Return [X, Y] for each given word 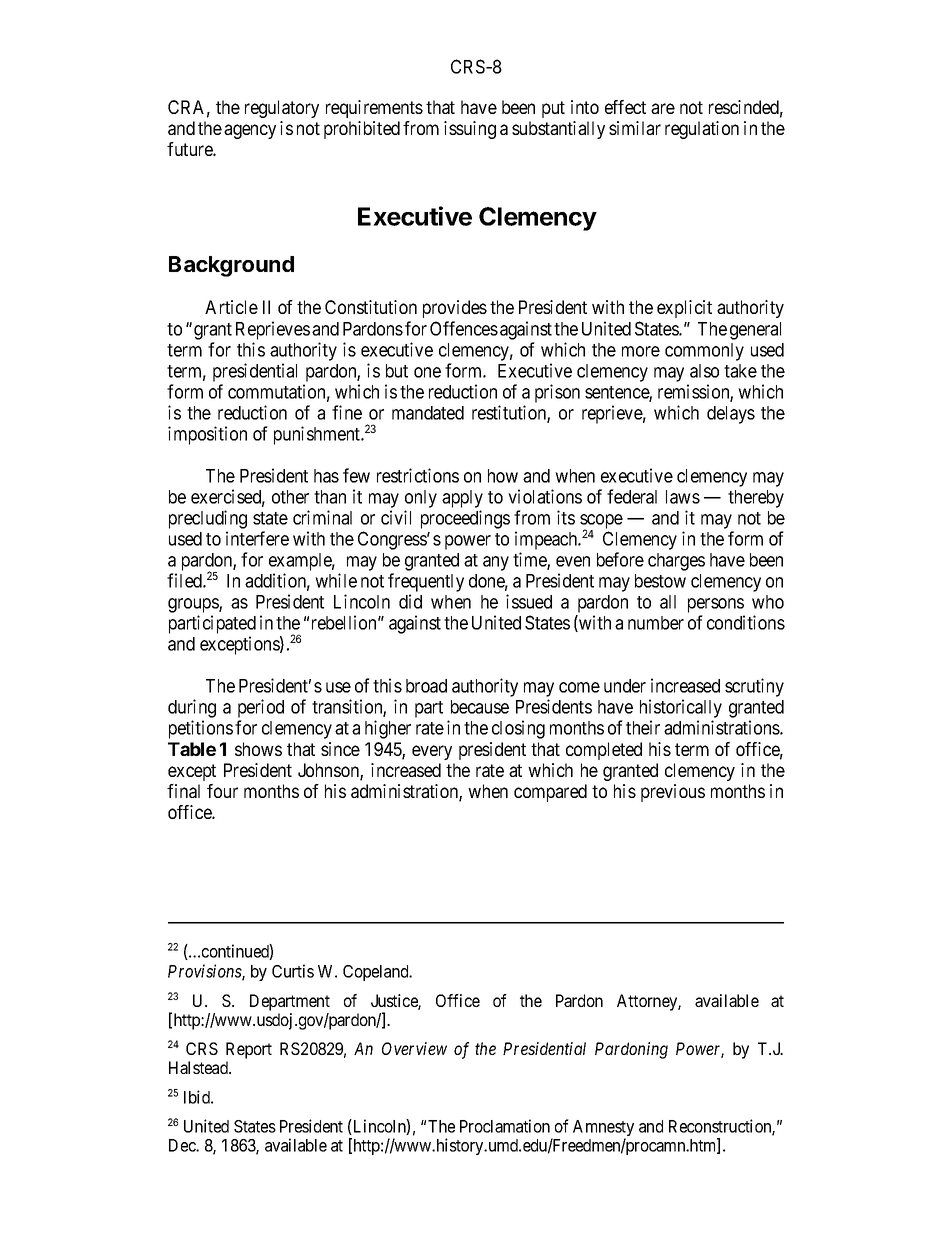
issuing [470, 130]
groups [194, 605]
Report [249, 1050]
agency [250, 131]
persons [716, 605]
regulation [702, 130]
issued [529, 601]
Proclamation [505, 1126]
